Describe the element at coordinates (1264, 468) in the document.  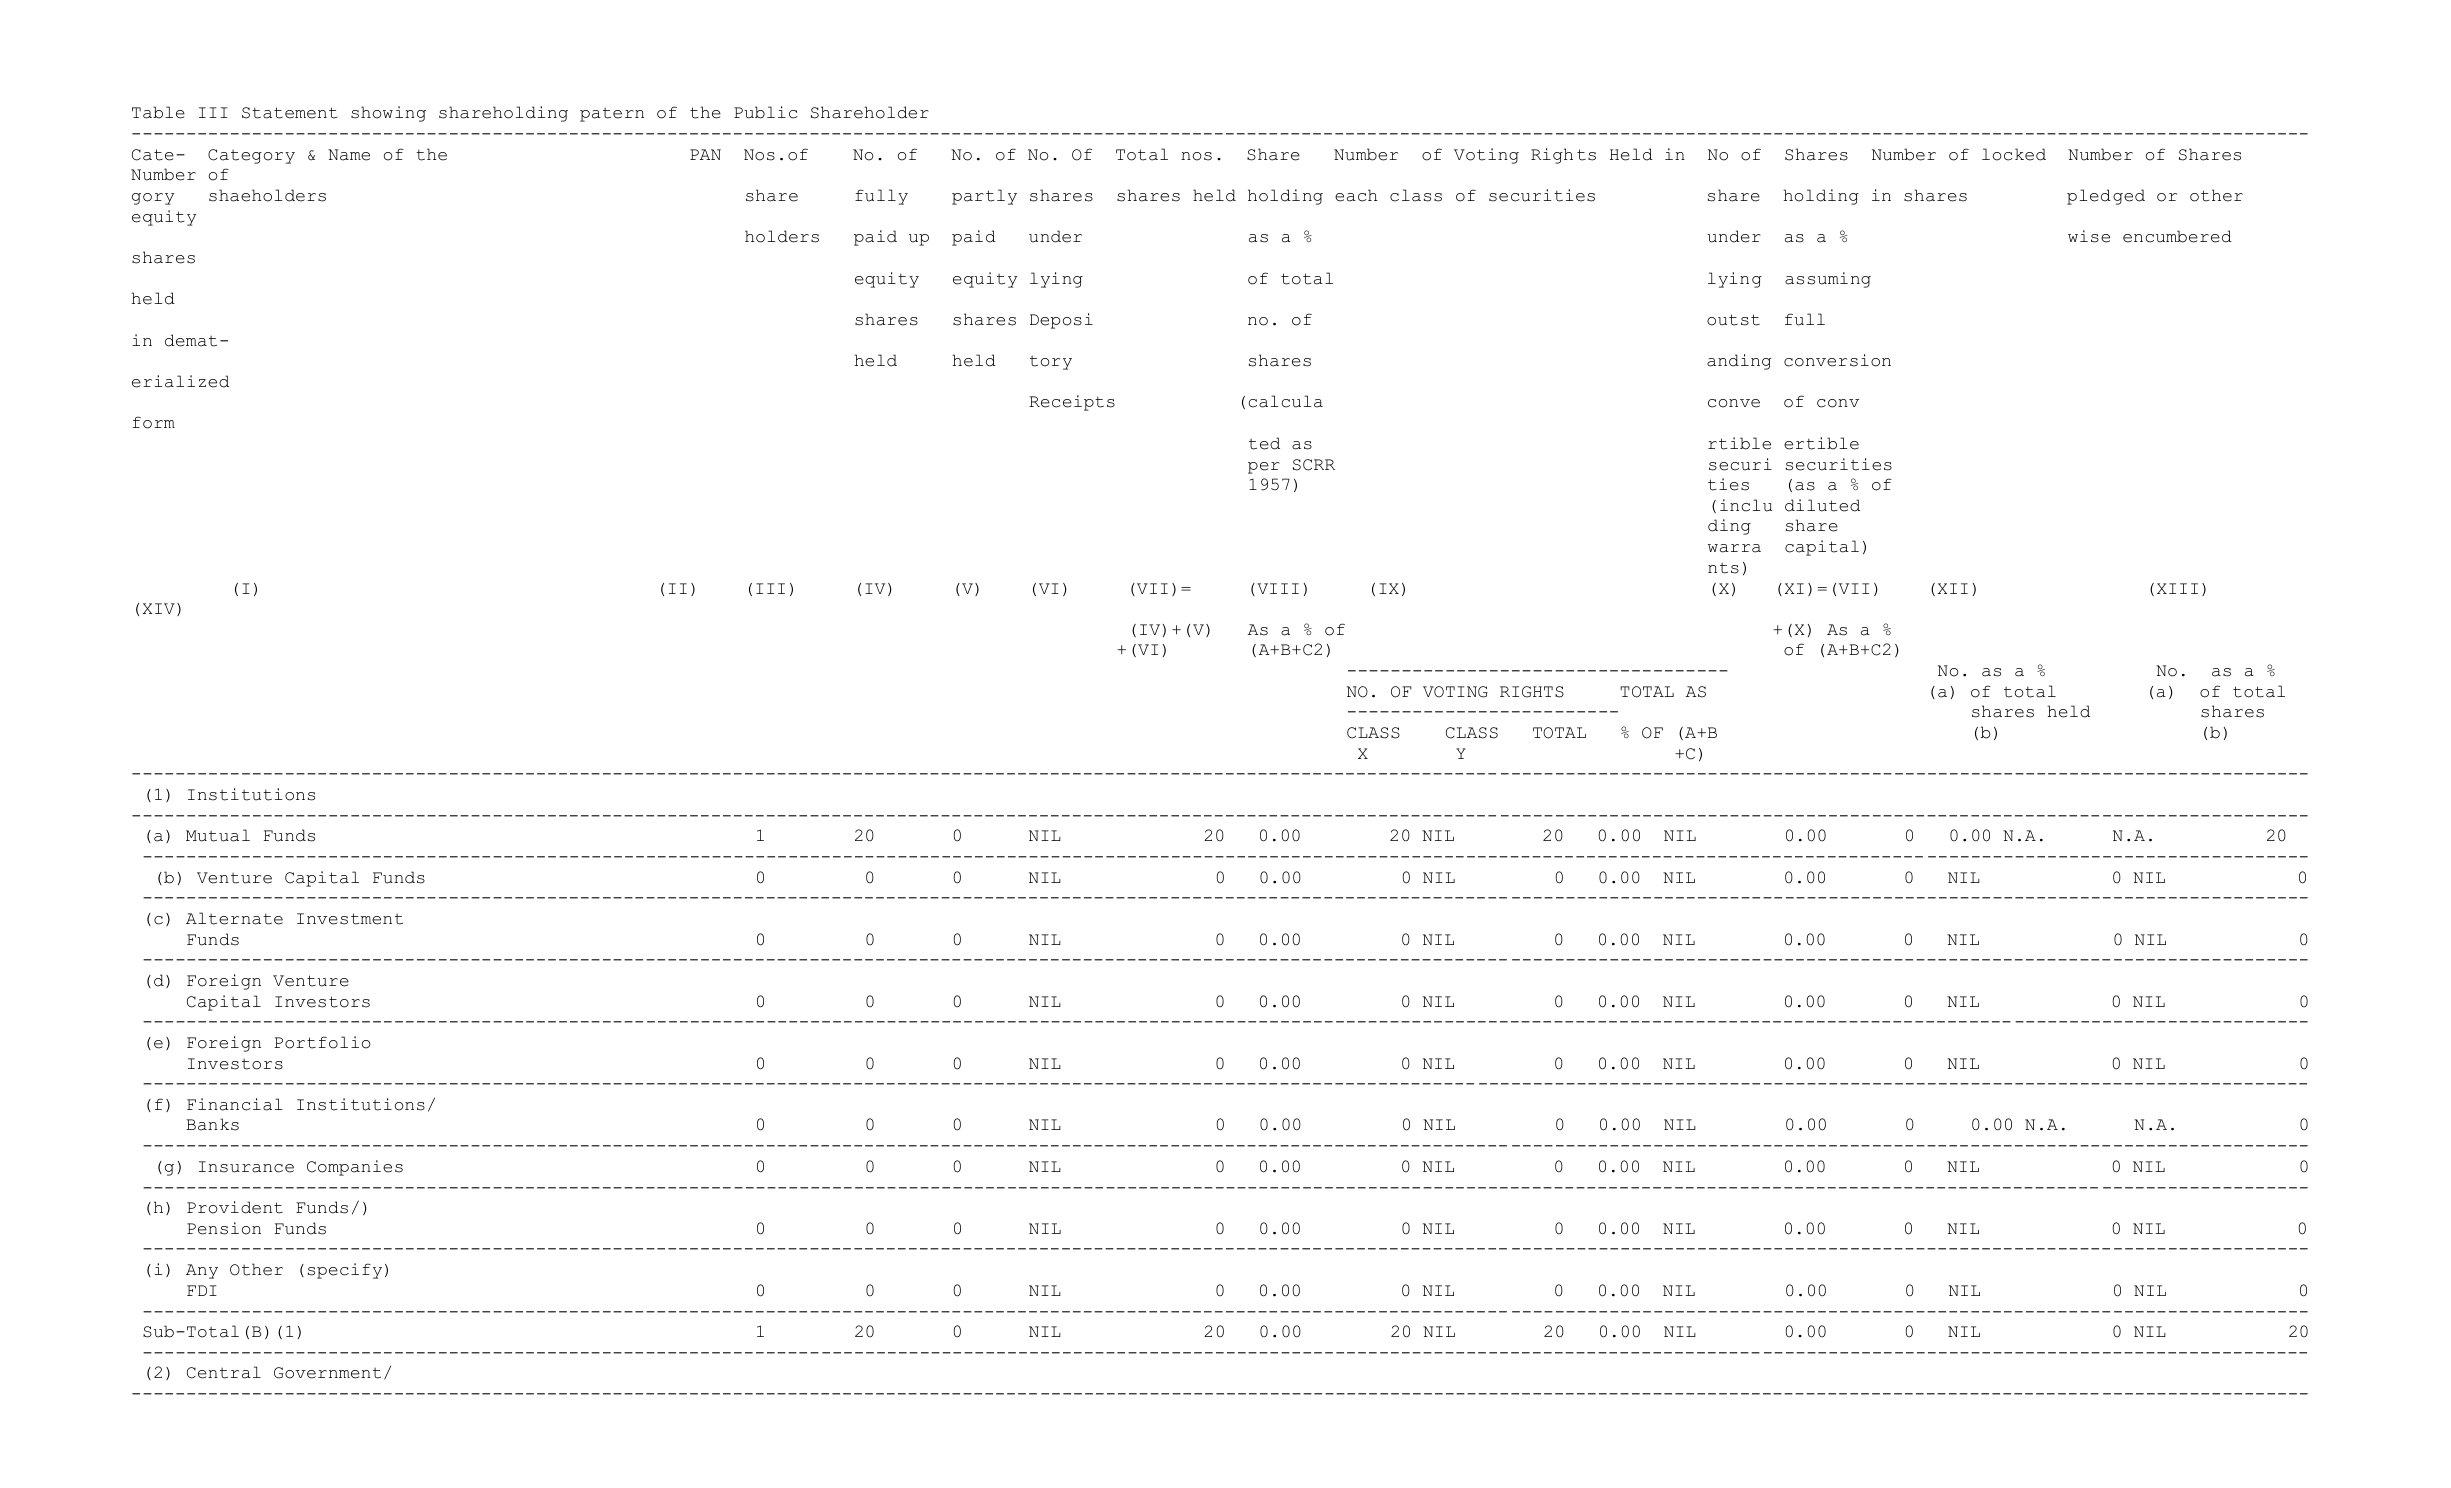
I see `per` at that location.
